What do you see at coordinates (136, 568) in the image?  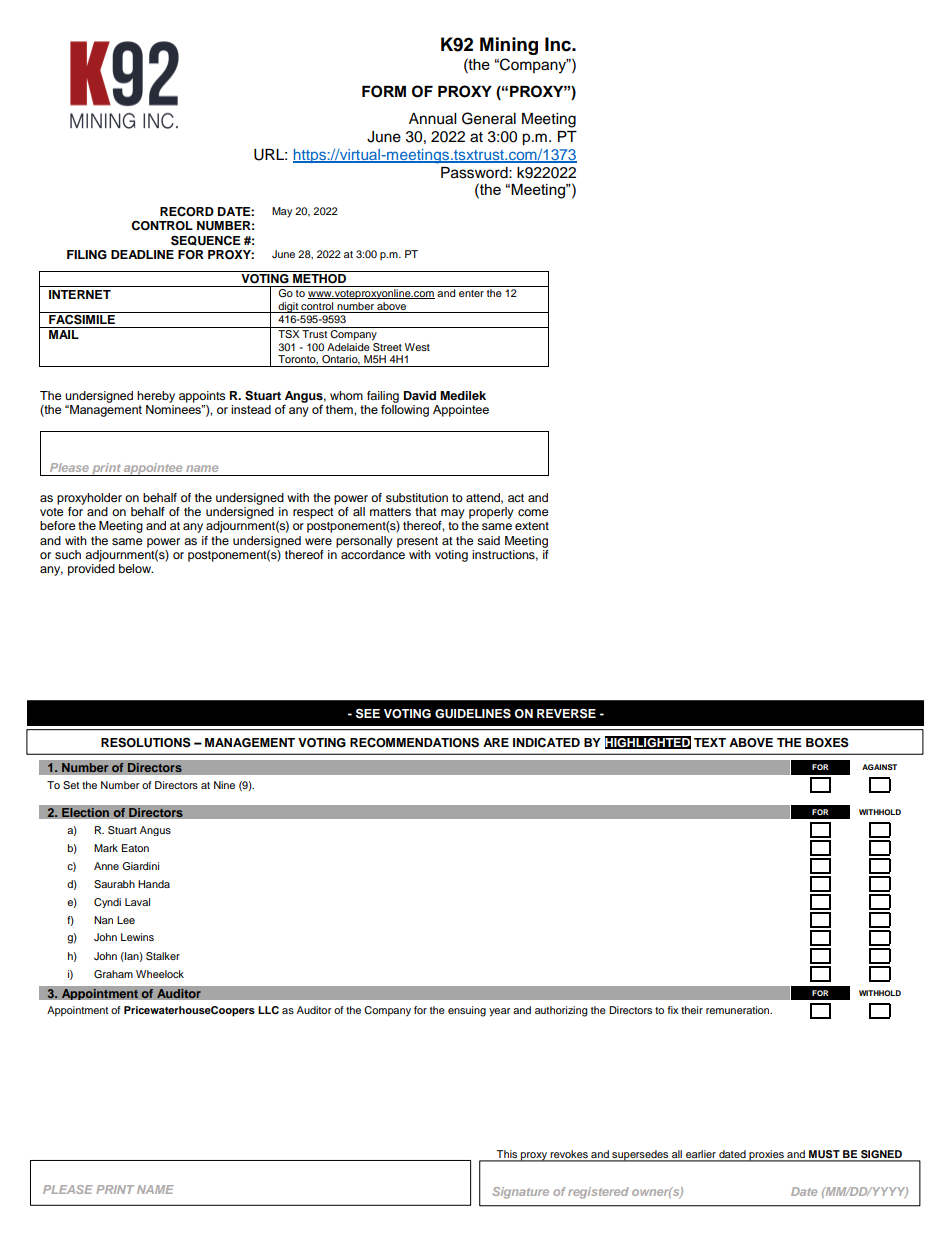 I see `below` at bounding box center [136, 568].
